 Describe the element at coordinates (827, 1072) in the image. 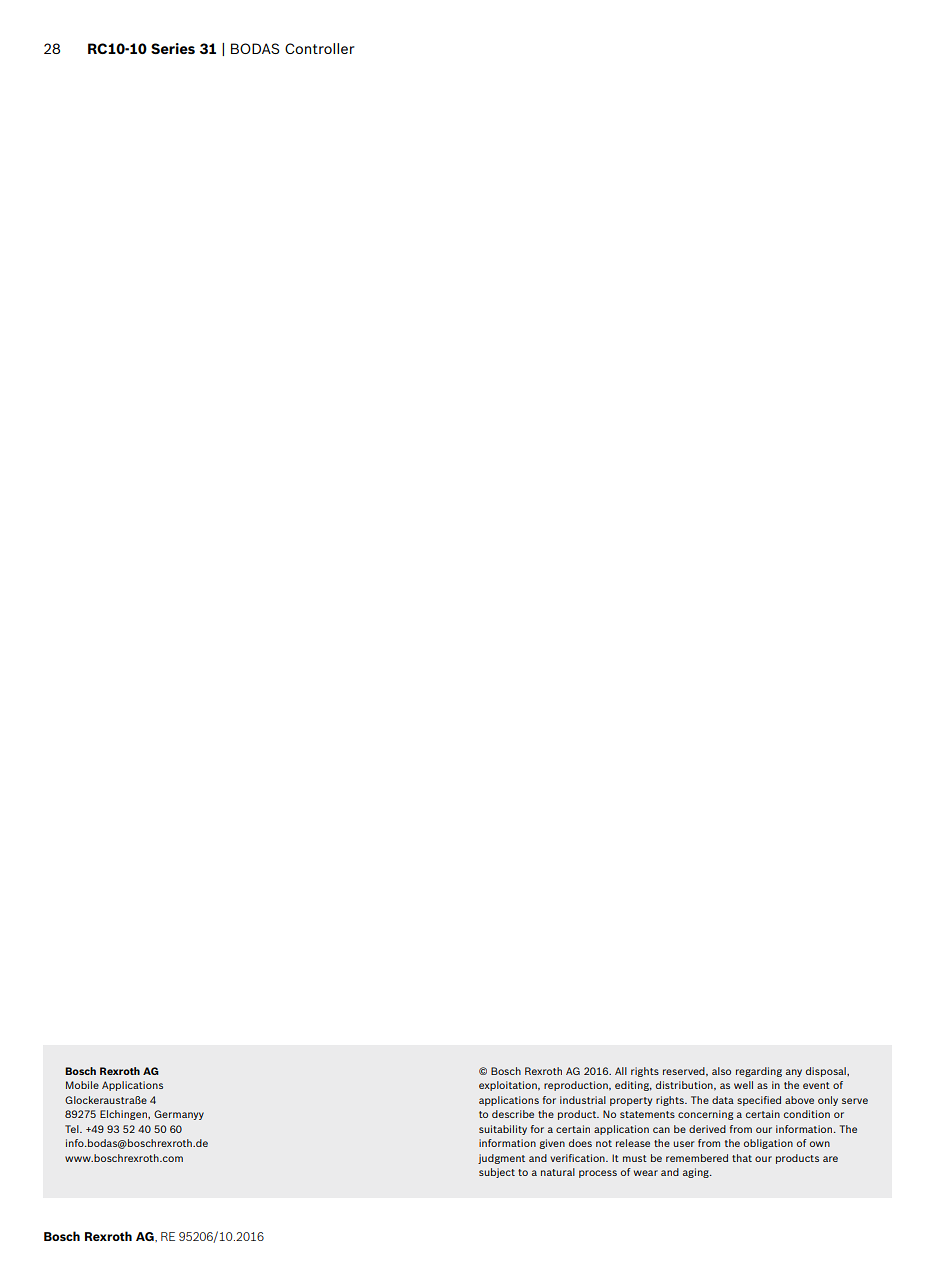

I see `disposal` at that location.
